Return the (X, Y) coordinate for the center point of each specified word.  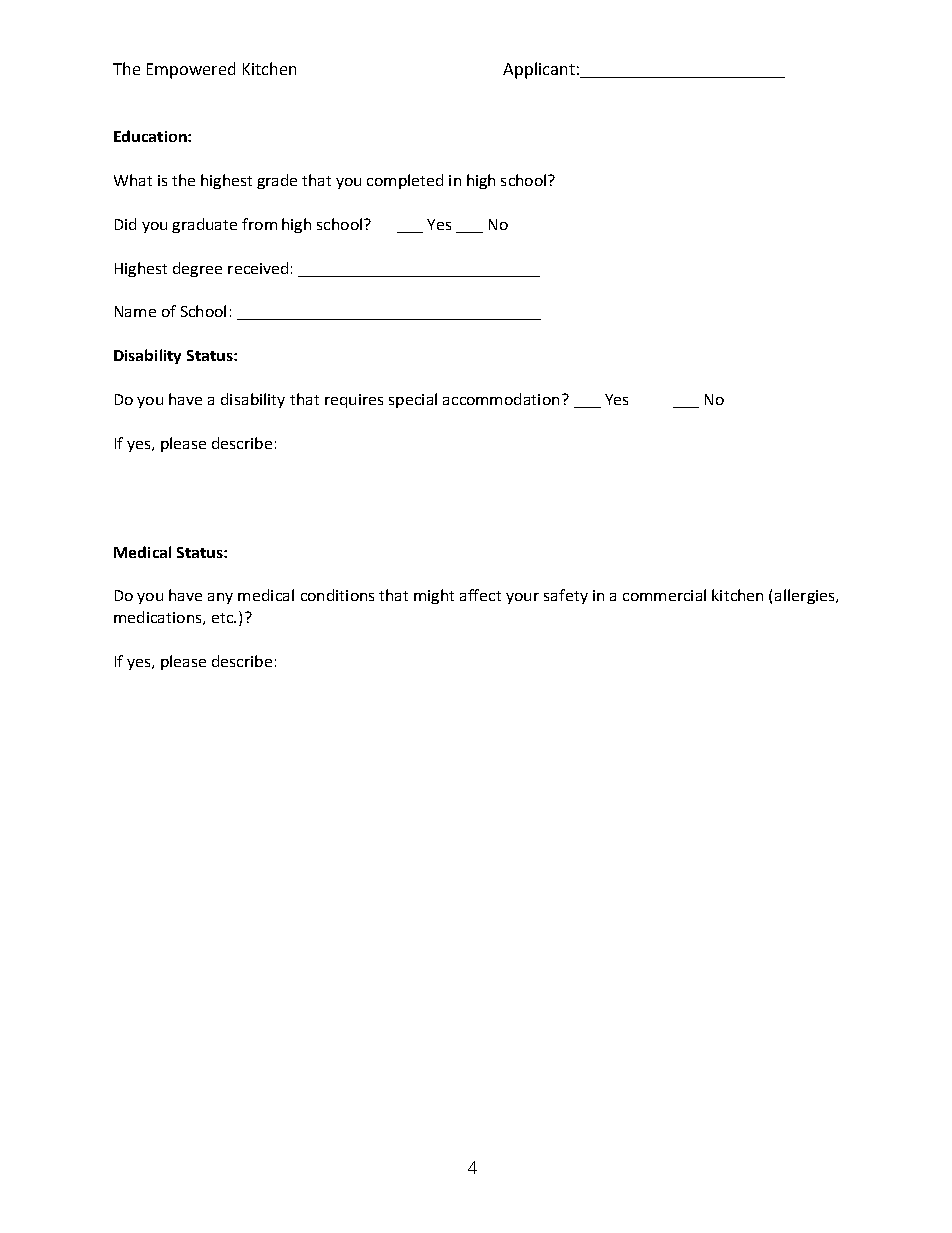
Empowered (191, 70)
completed (405, 181)
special (413, 400)
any (220, 598)
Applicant (539, 70)
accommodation (501, 399)
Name (135, 311)
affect (480, 595)
